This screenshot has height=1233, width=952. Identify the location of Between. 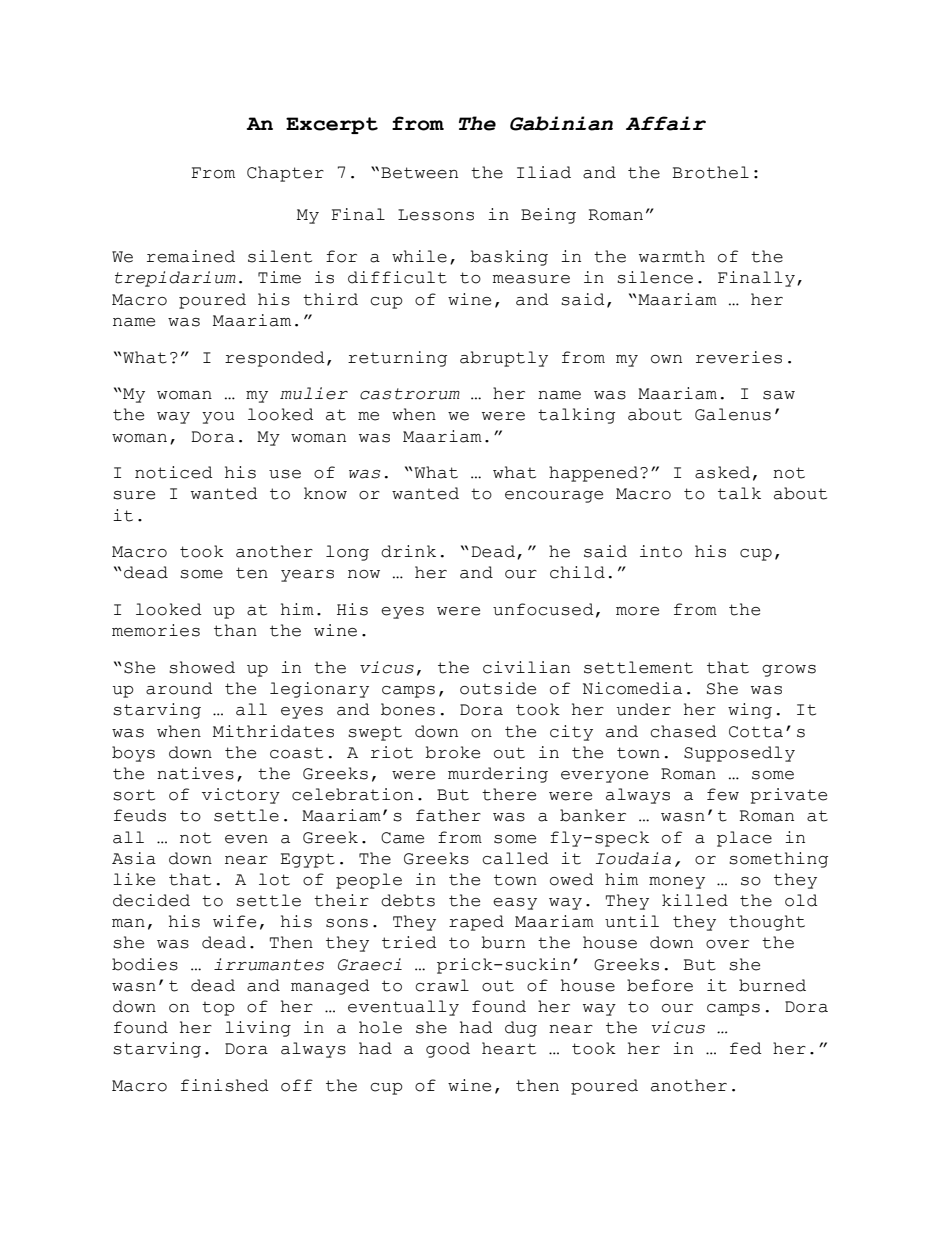
(419, 173).
